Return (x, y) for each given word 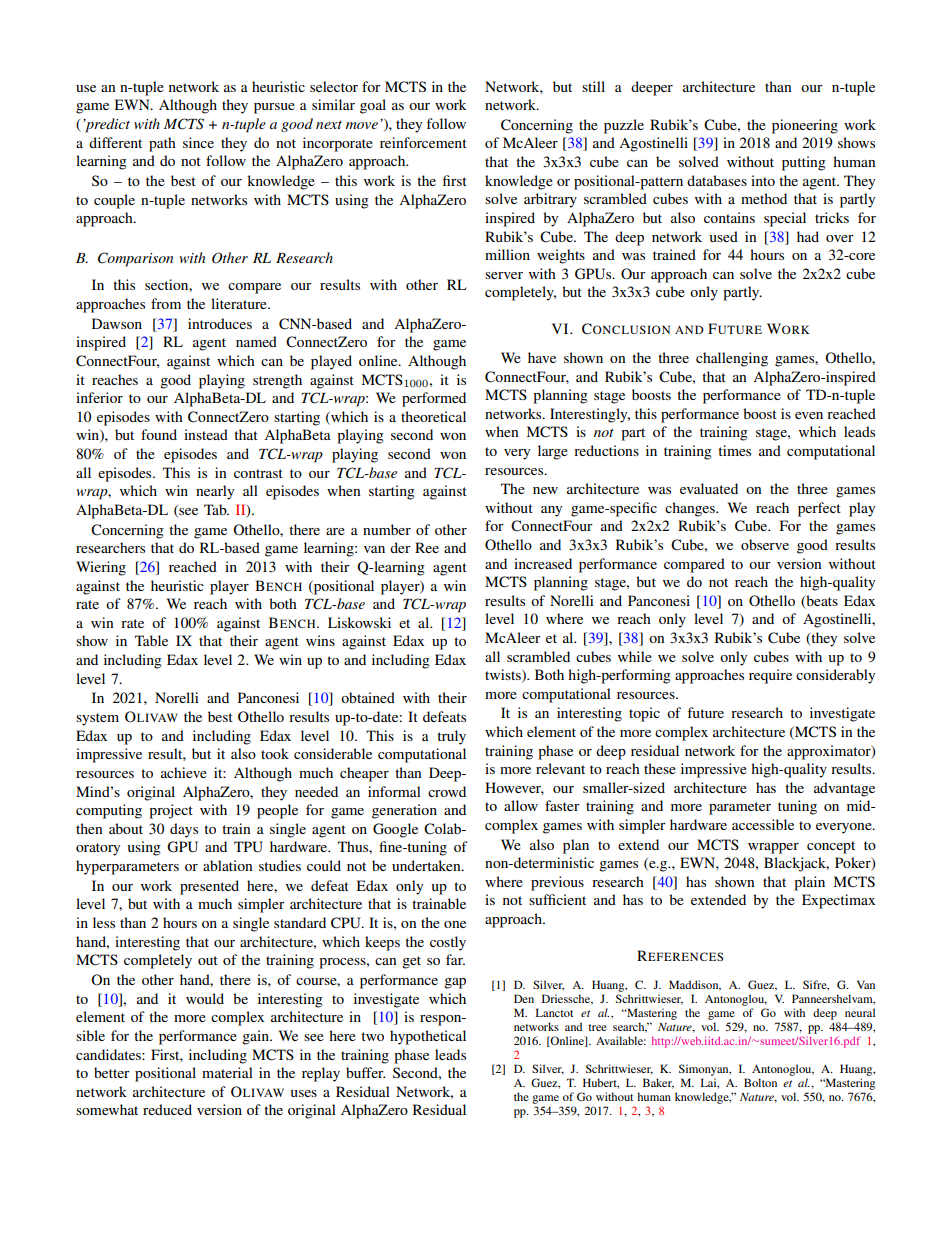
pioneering (805, 126)
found (159, 434)
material (227, 1072)
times (734, 450)
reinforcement (423, 142)
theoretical (433, 416)
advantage (844, 789)
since (198, 142)
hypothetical (428, 1037)
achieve (184, 772)
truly (451, 737)
